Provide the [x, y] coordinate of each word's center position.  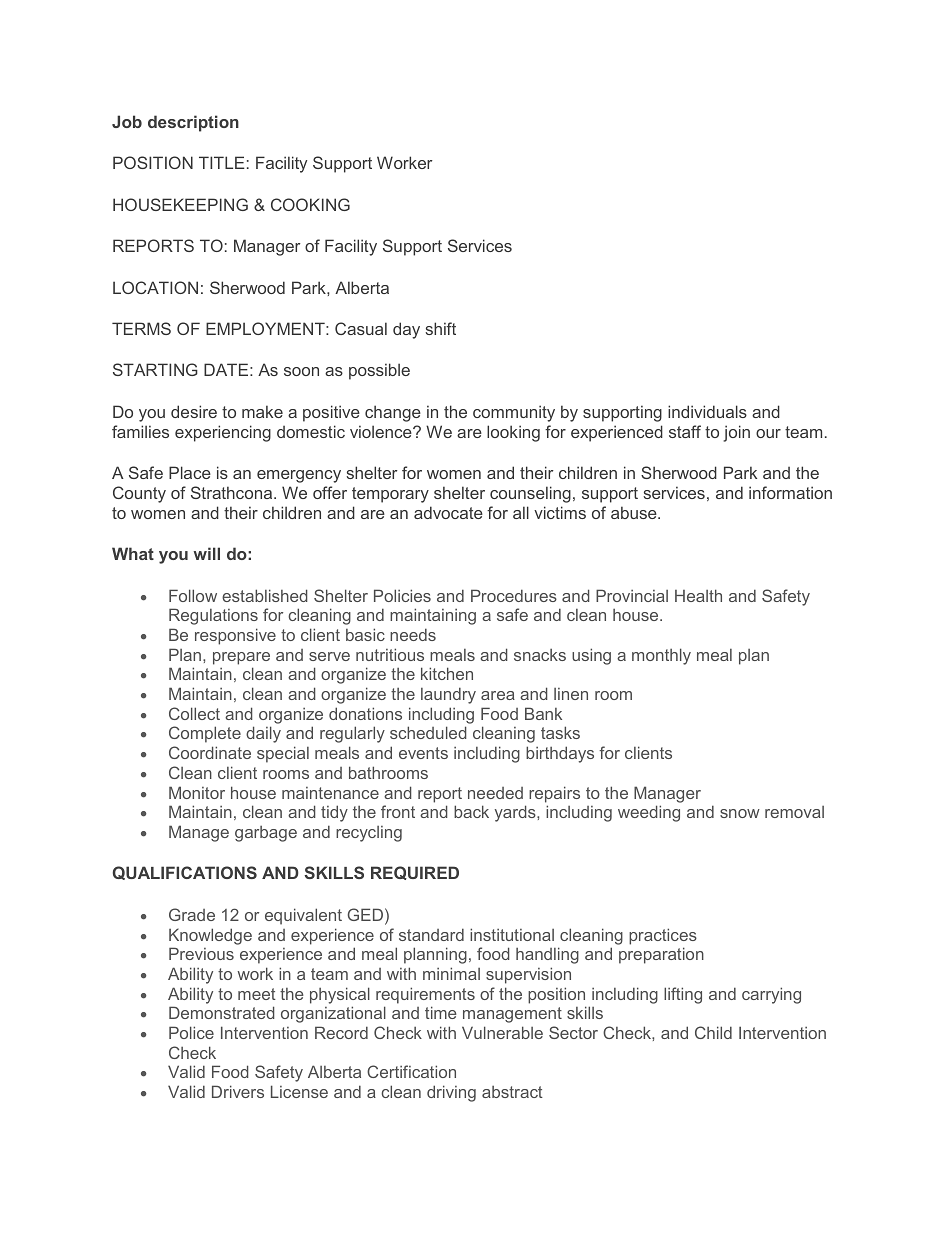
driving [451, 1093]
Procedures [514, 595]
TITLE [222, 162]
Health [698, 595]
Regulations [213, 616]
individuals [707, 411]
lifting [683, 995]
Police [191, 1032]
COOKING [310, 204]
